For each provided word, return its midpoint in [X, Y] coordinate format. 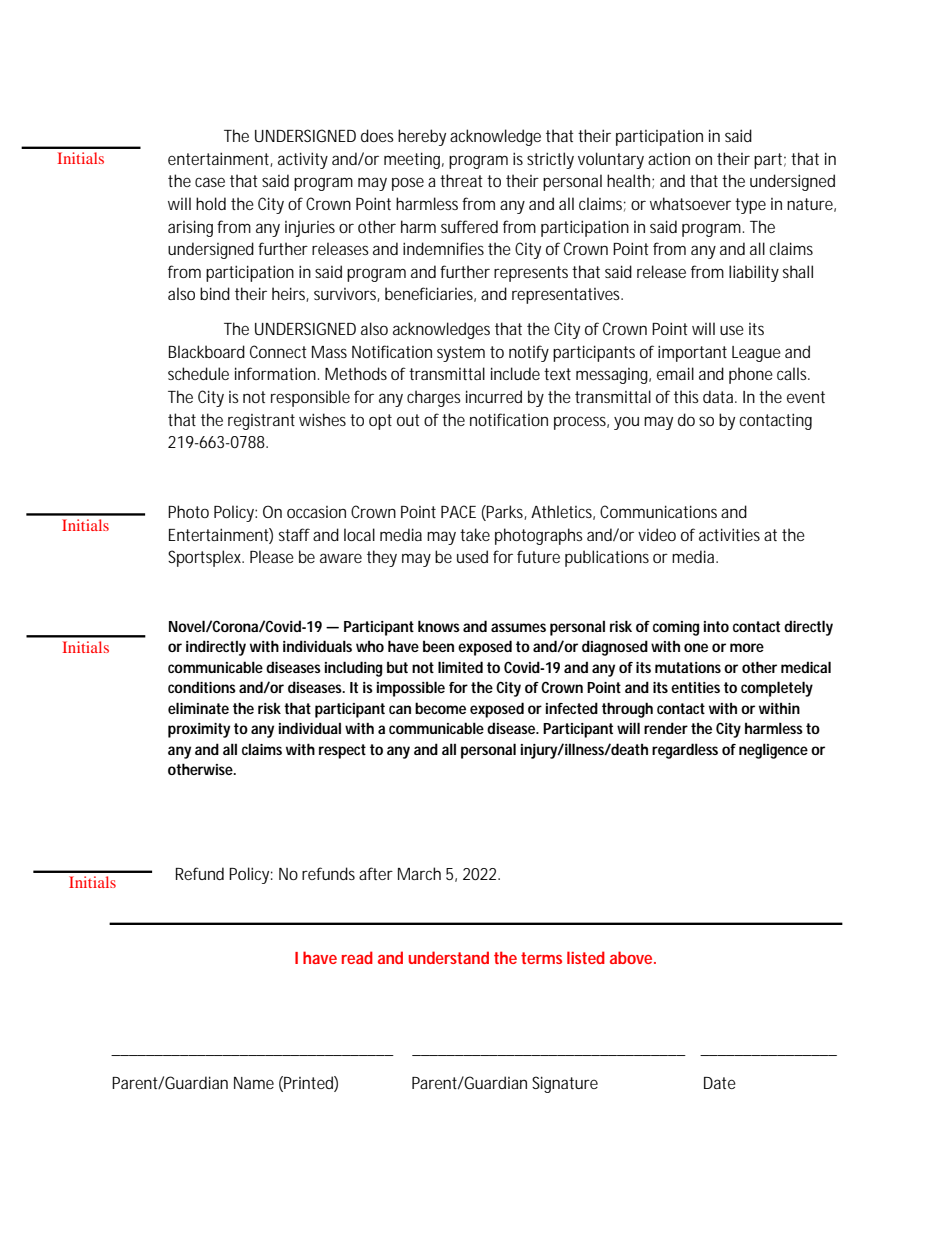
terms [541, 958]
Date [720, 1083]
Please [272, 556]
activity [303, 160]
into [716, 626]
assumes [518, 627]
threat [461, 180]
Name [254, 1083]
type [750, 206]
